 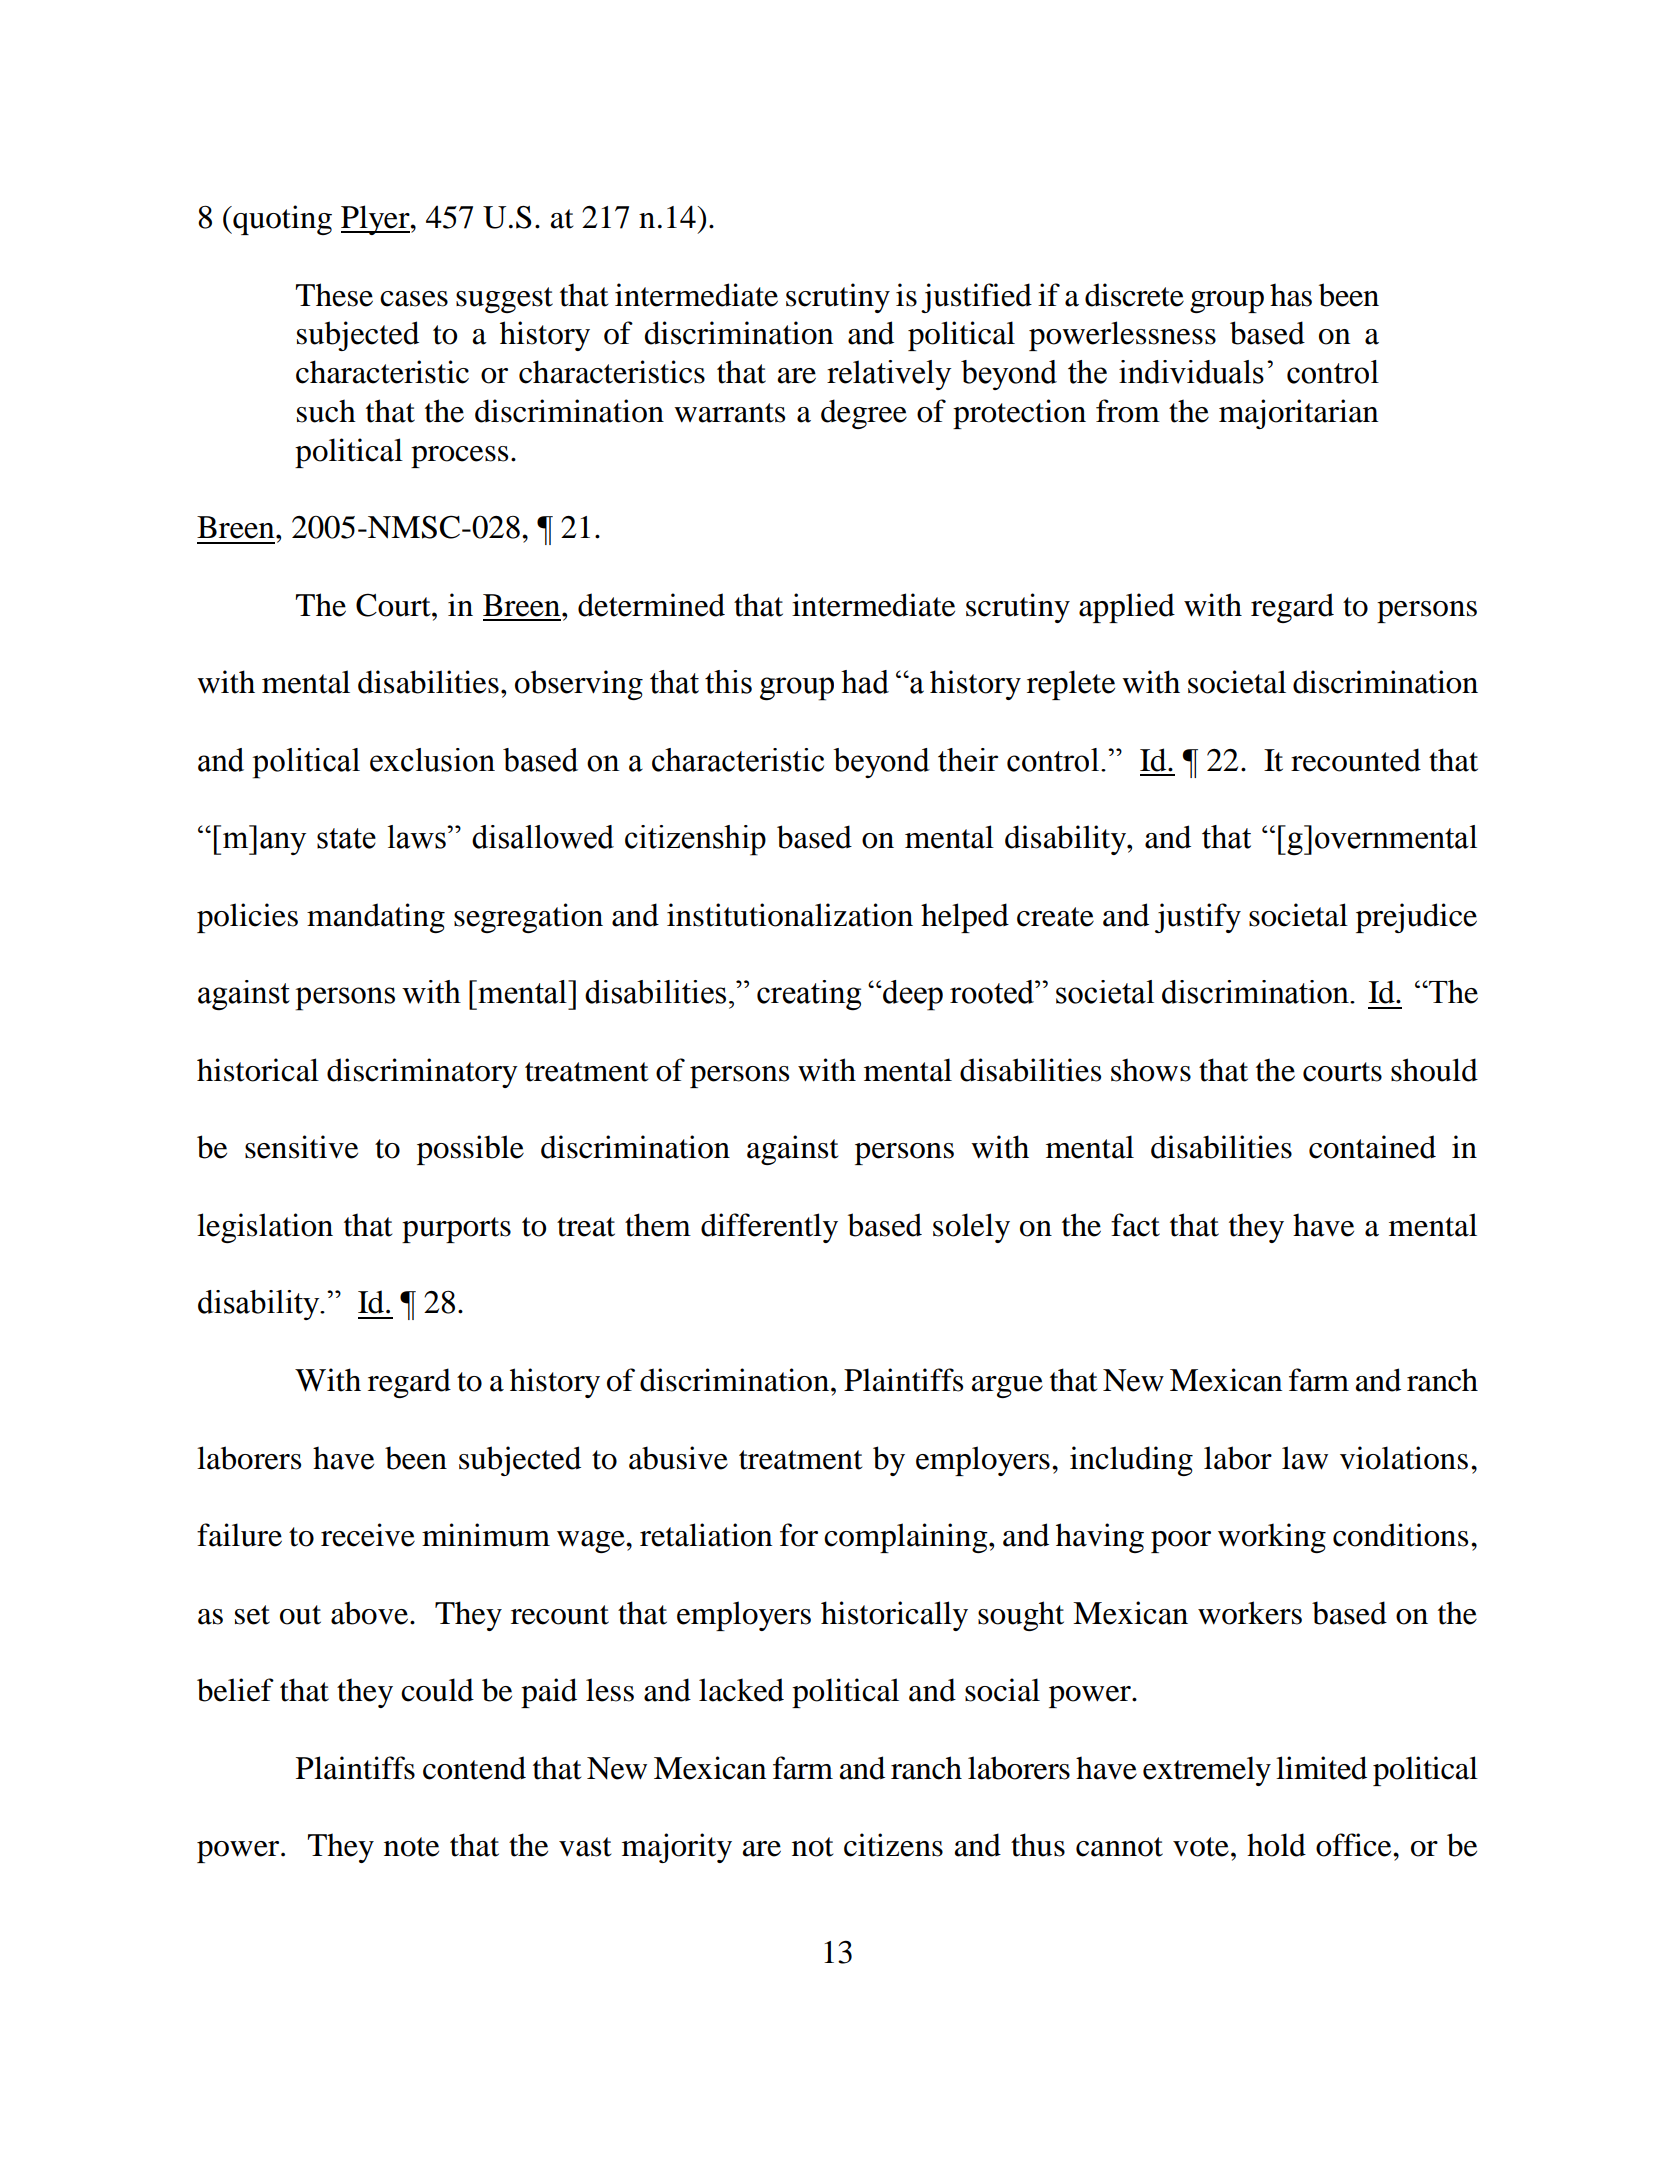 What do you see at coordinates (677, 1848) in the screenshot?
I see `majority` at bounding box center [677, 1848].
